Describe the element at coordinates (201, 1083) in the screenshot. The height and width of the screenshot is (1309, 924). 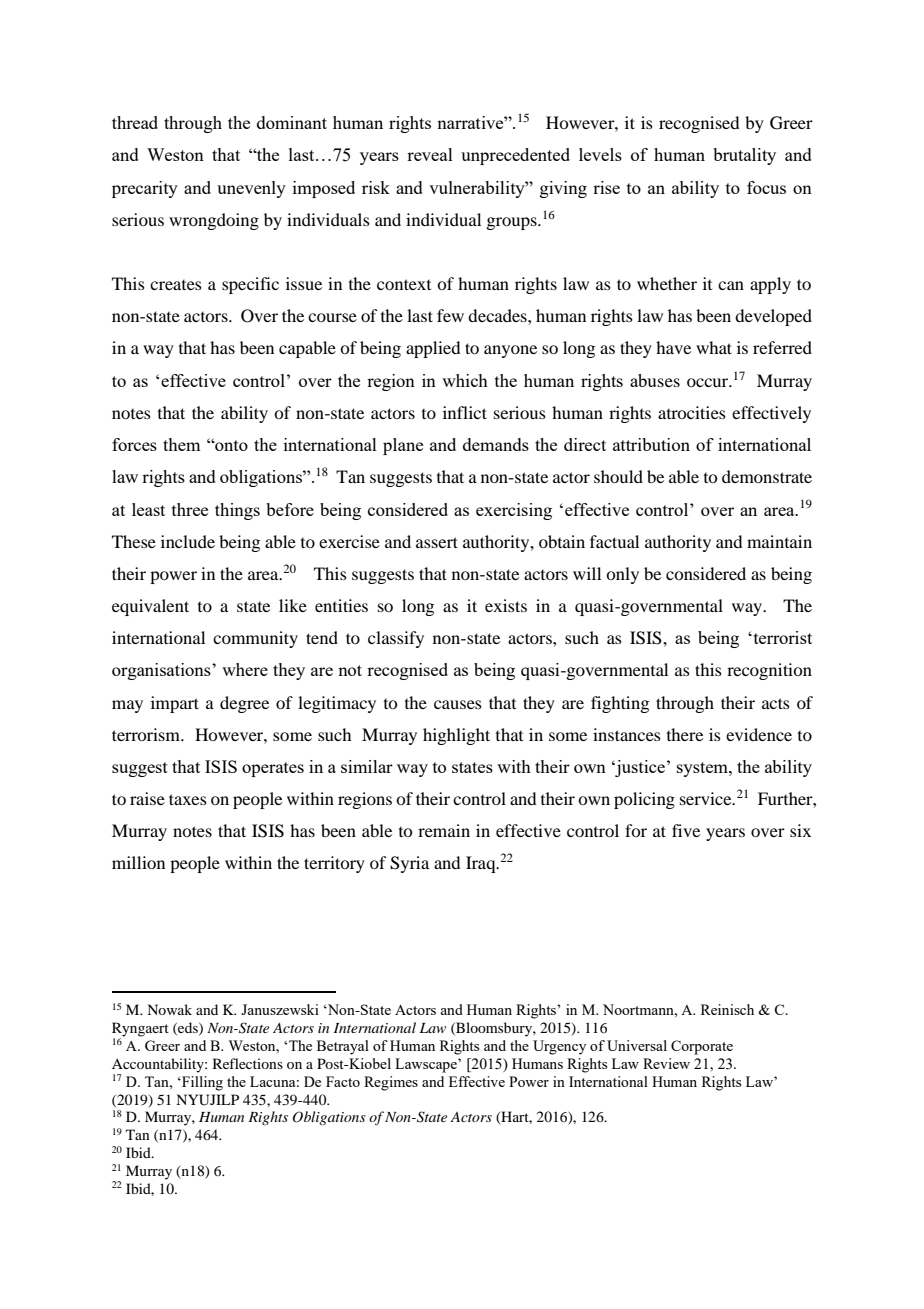
I see `Filling` at that location.
